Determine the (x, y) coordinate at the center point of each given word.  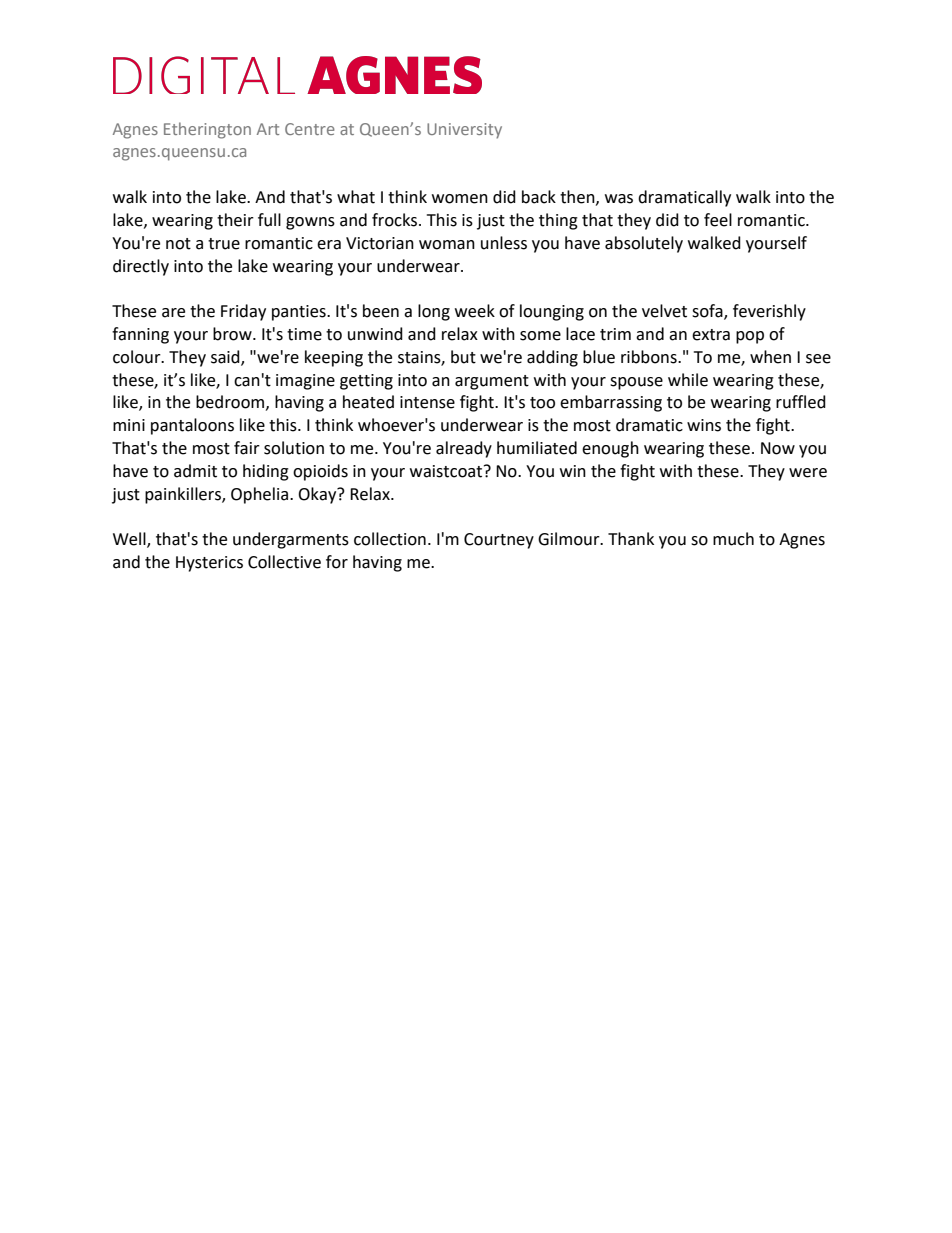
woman (447, 245)
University (464, 131)
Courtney (499, 541)
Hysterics (209, 564)
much (733, 539)
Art (268, 129)
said (226, 357)
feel (718, 220)
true (224, 244)
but (463, 357)
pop (750, 337)
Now (778, 448)
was (619, 199)
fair (247, 448)
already (464, 449)
